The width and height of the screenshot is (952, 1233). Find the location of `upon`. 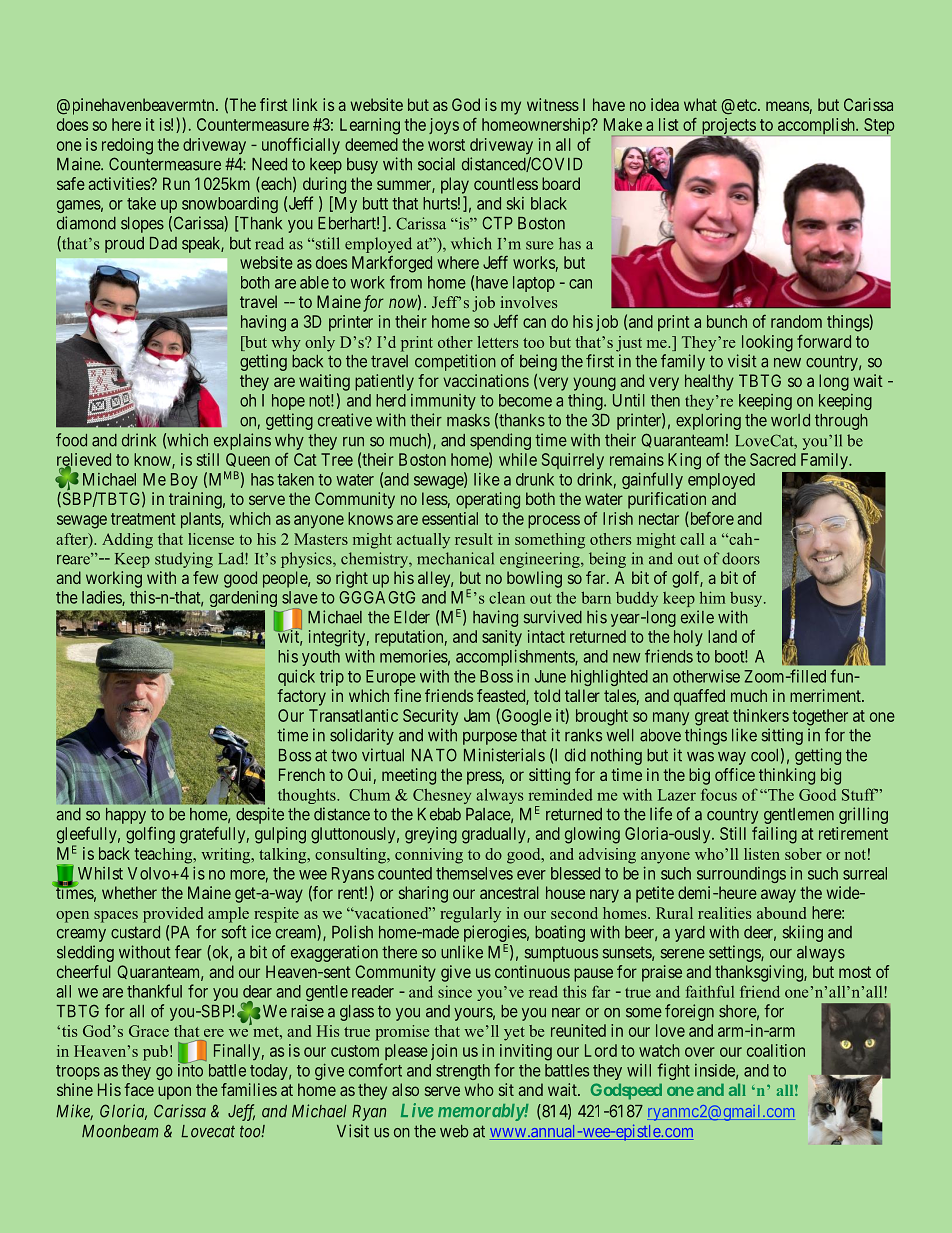

upon is located at coordinates (174, 1093).
